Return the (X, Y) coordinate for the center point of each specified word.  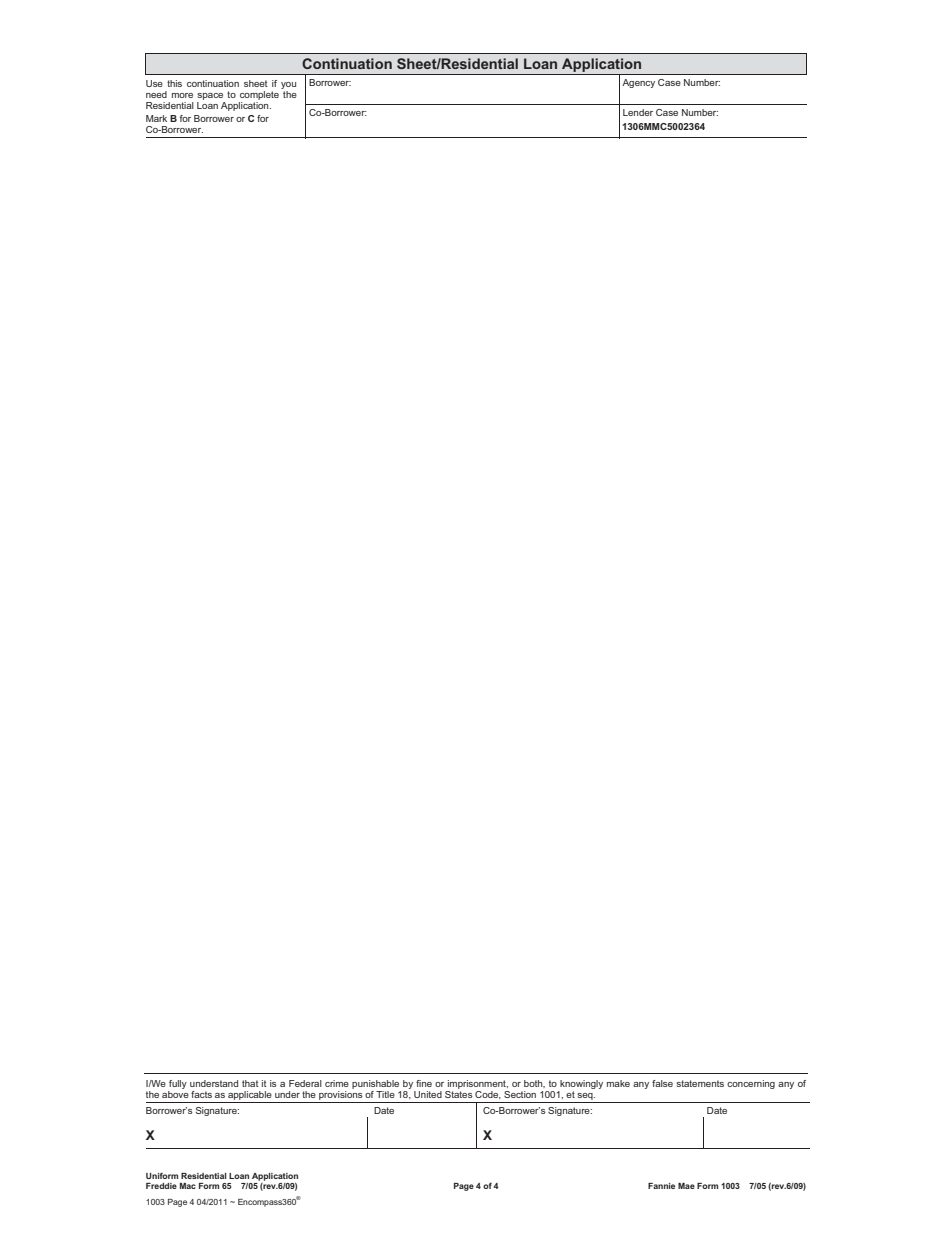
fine (424, 1083)
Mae (686, 1186)
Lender (638, 112)
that (250, 1083)
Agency (638, 83)
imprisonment (478, 1084)
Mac (188, 1186)
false (662, 1083)
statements (700, 1083)
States (459, 1093)
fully (178, 1084)
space (210, 96)
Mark (156, 118)
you (288, 85)
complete (259, 95)
